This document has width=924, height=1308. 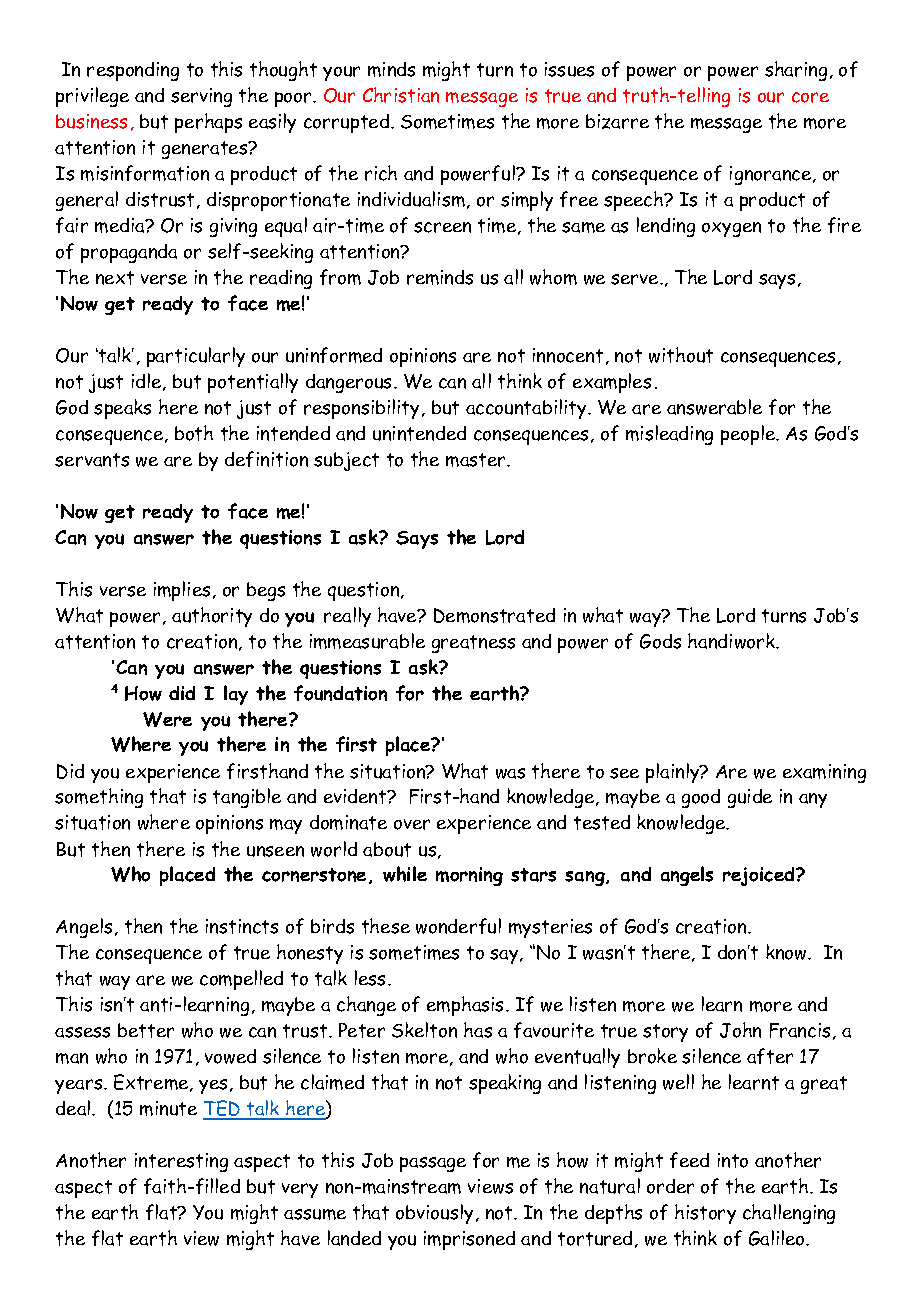 What do you see at coordinates (181, 1162) in the document?
I see `interesting` at bounding box center [181, 1162].
